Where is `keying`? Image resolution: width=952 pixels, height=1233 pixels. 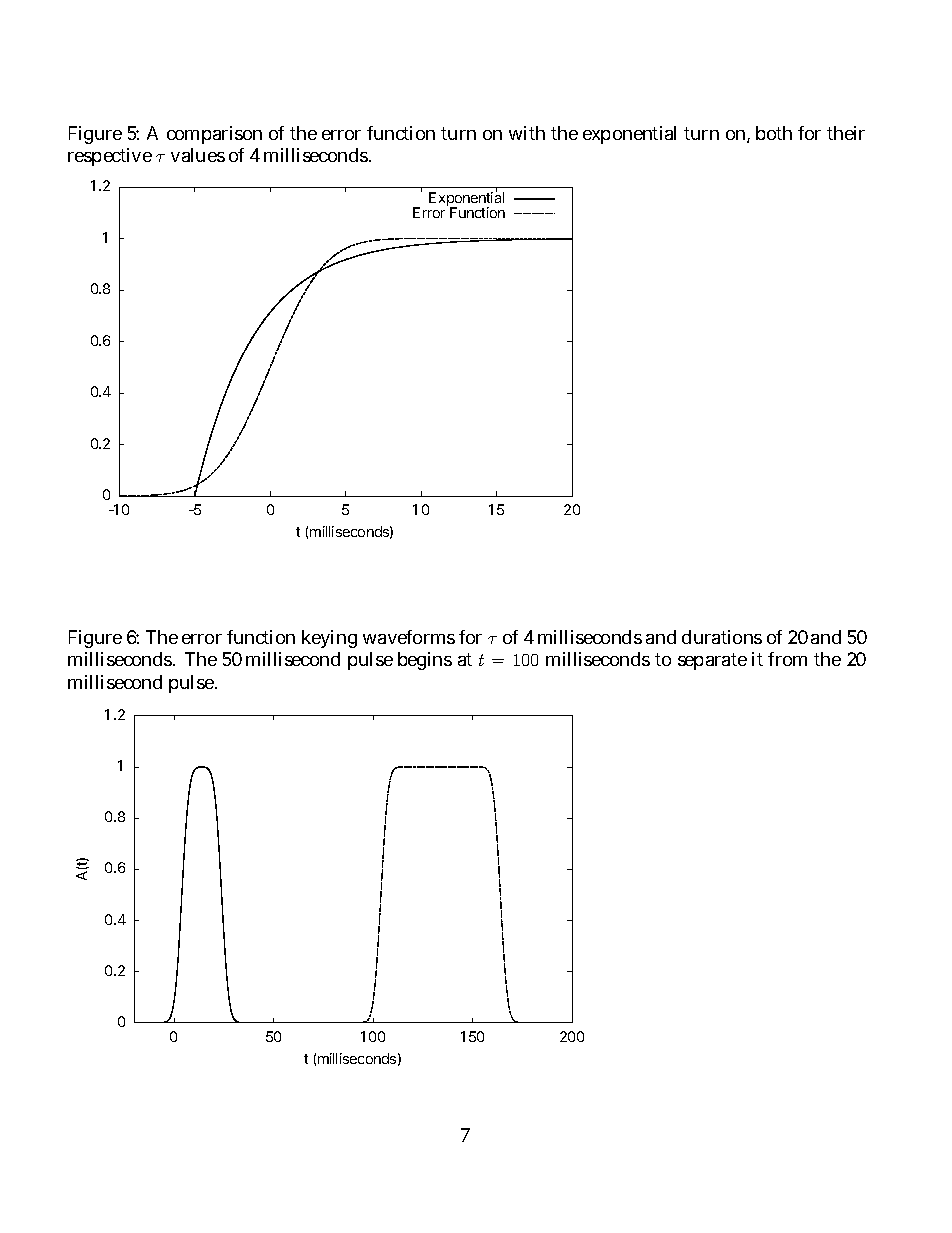
keying is located at coordinates (329, 639).
